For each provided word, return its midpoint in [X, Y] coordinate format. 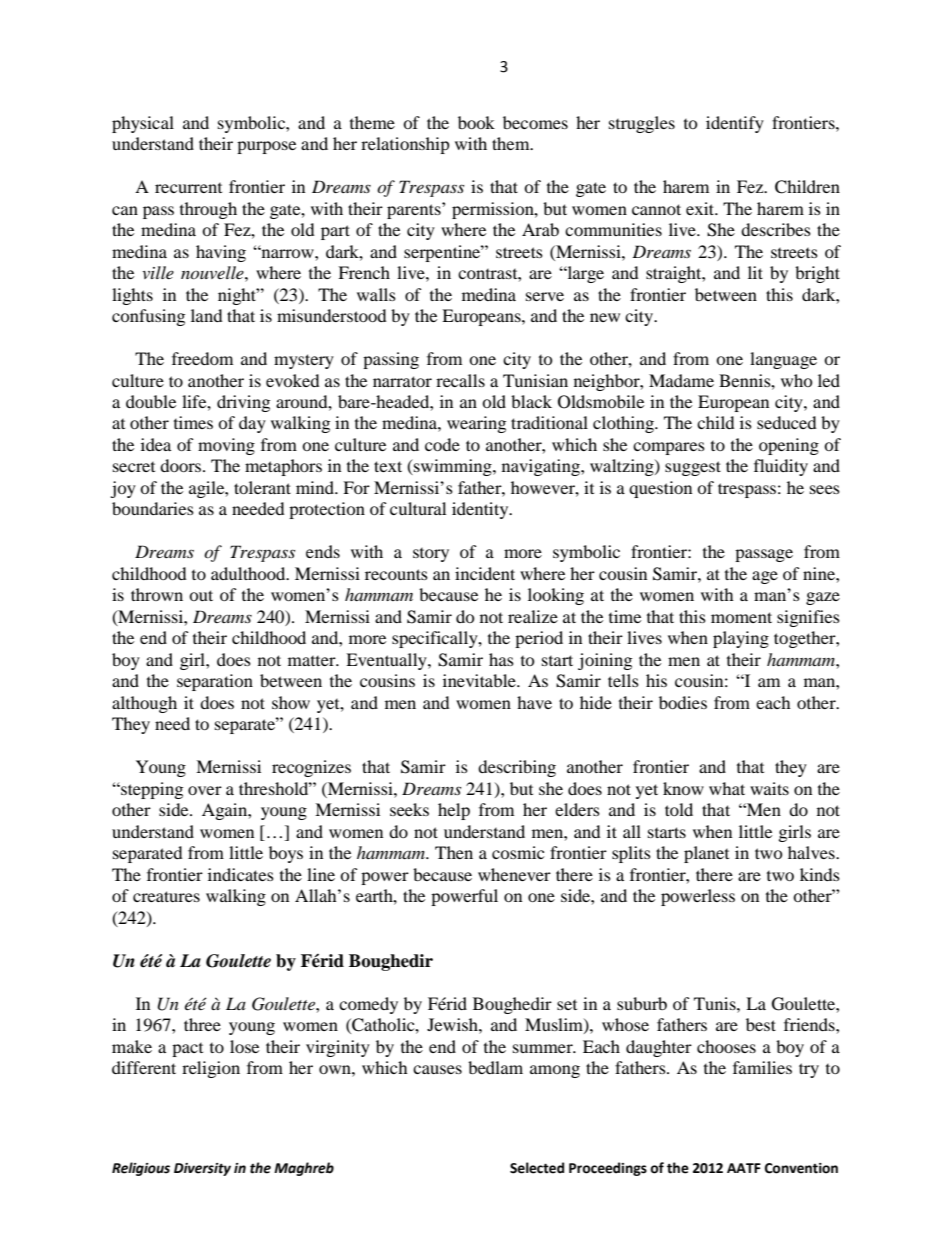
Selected [537, 1168]
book [476, 122]
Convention [801, 1168]
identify [735, 124]
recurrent [188, 188]
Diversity [202, 1169]
